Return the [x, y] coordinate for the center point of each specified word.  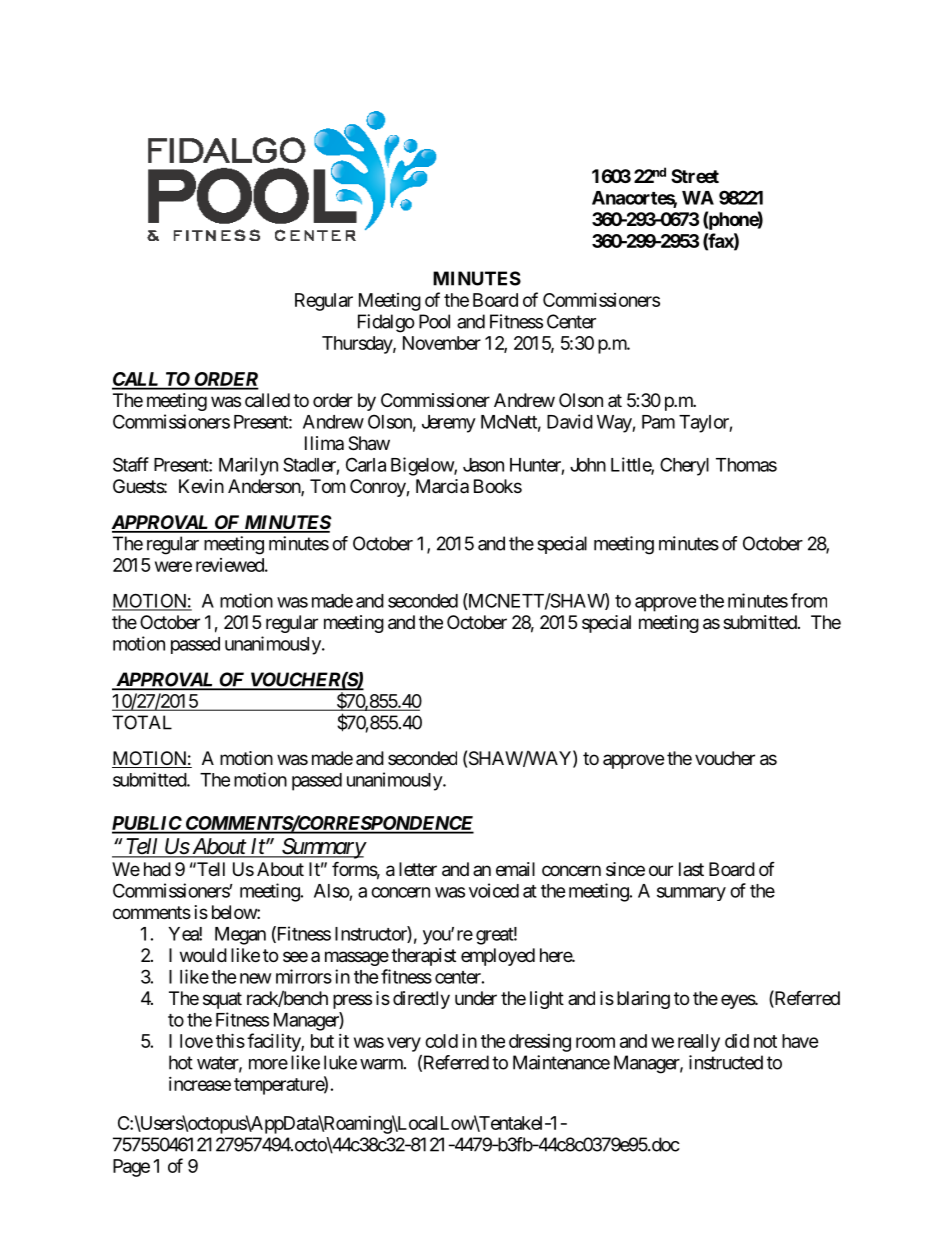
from [809, 600]
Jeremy [449, 424]
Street [695, 176]
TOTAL [142, 722]
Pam [658, 422]
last [691, 869]
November [442, 343]
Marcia [442, 486]
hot [181, 1062]
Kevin [201, 486]
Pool [434, 321]
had [157, 869]
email [515, 869]
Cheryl [684, 466]
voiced [494, 890]
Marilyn [248, 466]
